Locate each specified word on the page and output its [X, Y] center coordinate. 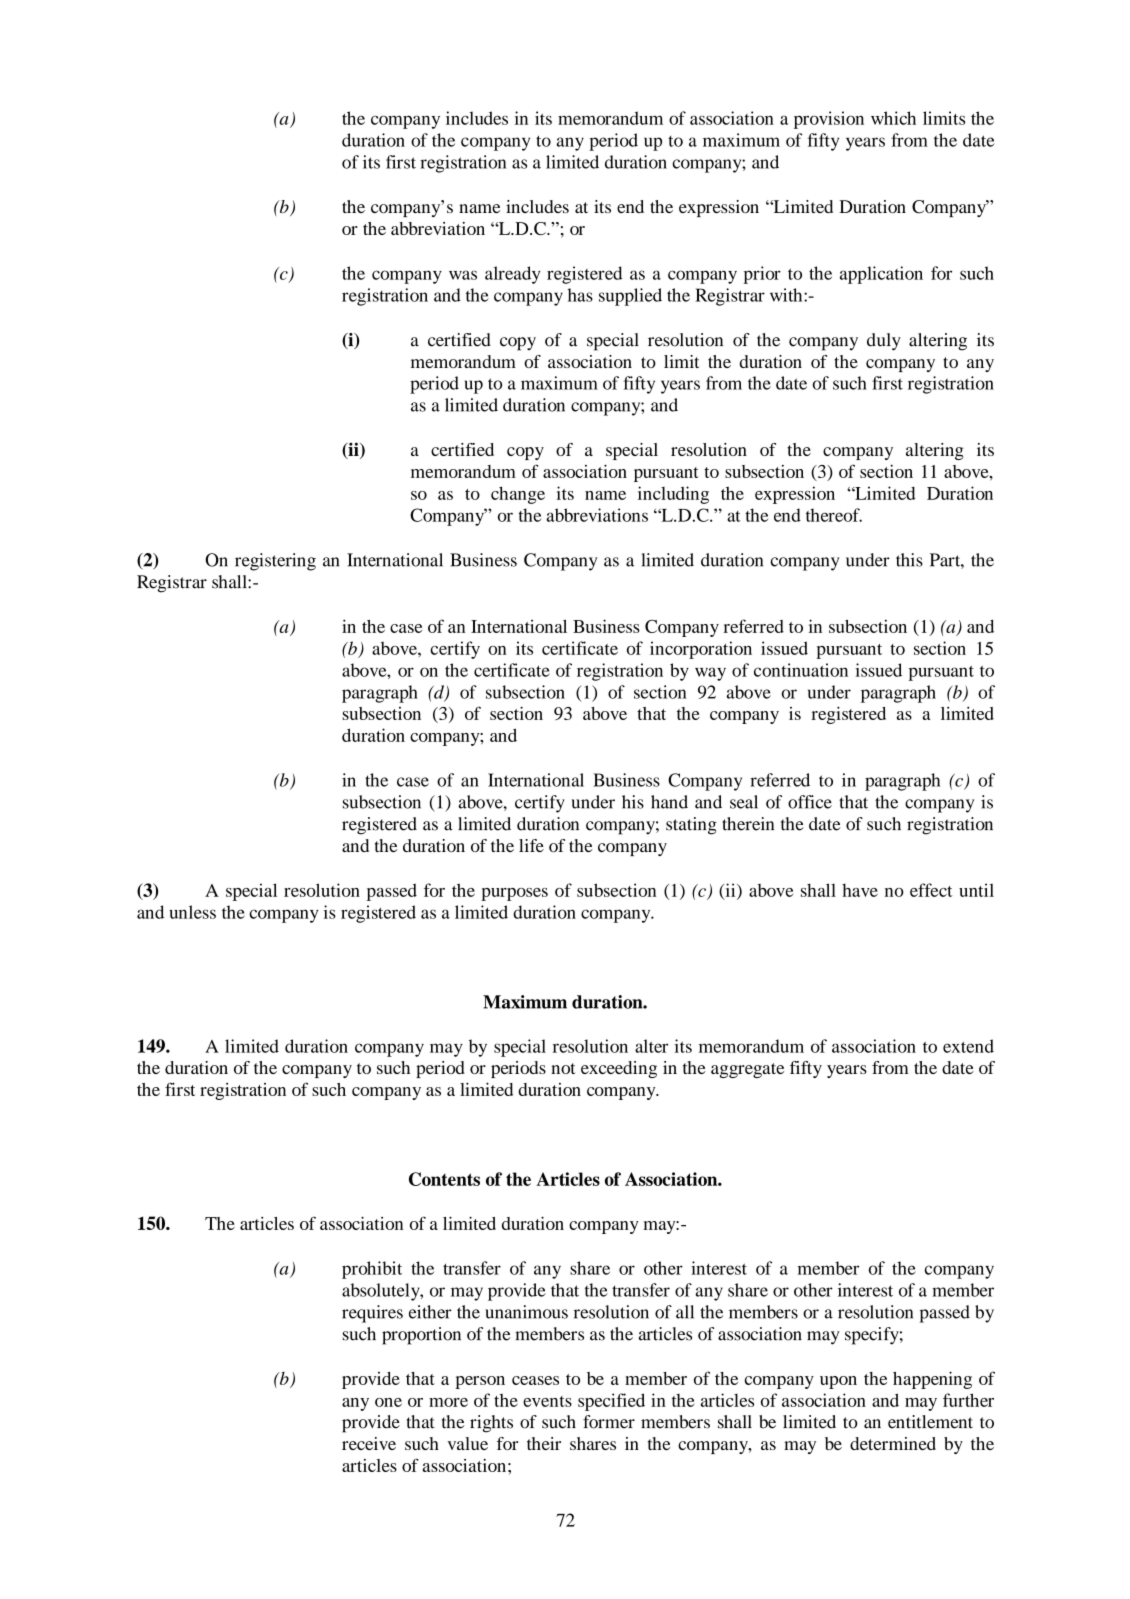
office [810, 802]
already [513, 275]
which [893, 118]
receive [369, 1443]
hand [669, 802]
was [463, 275]
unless [192, 912]
